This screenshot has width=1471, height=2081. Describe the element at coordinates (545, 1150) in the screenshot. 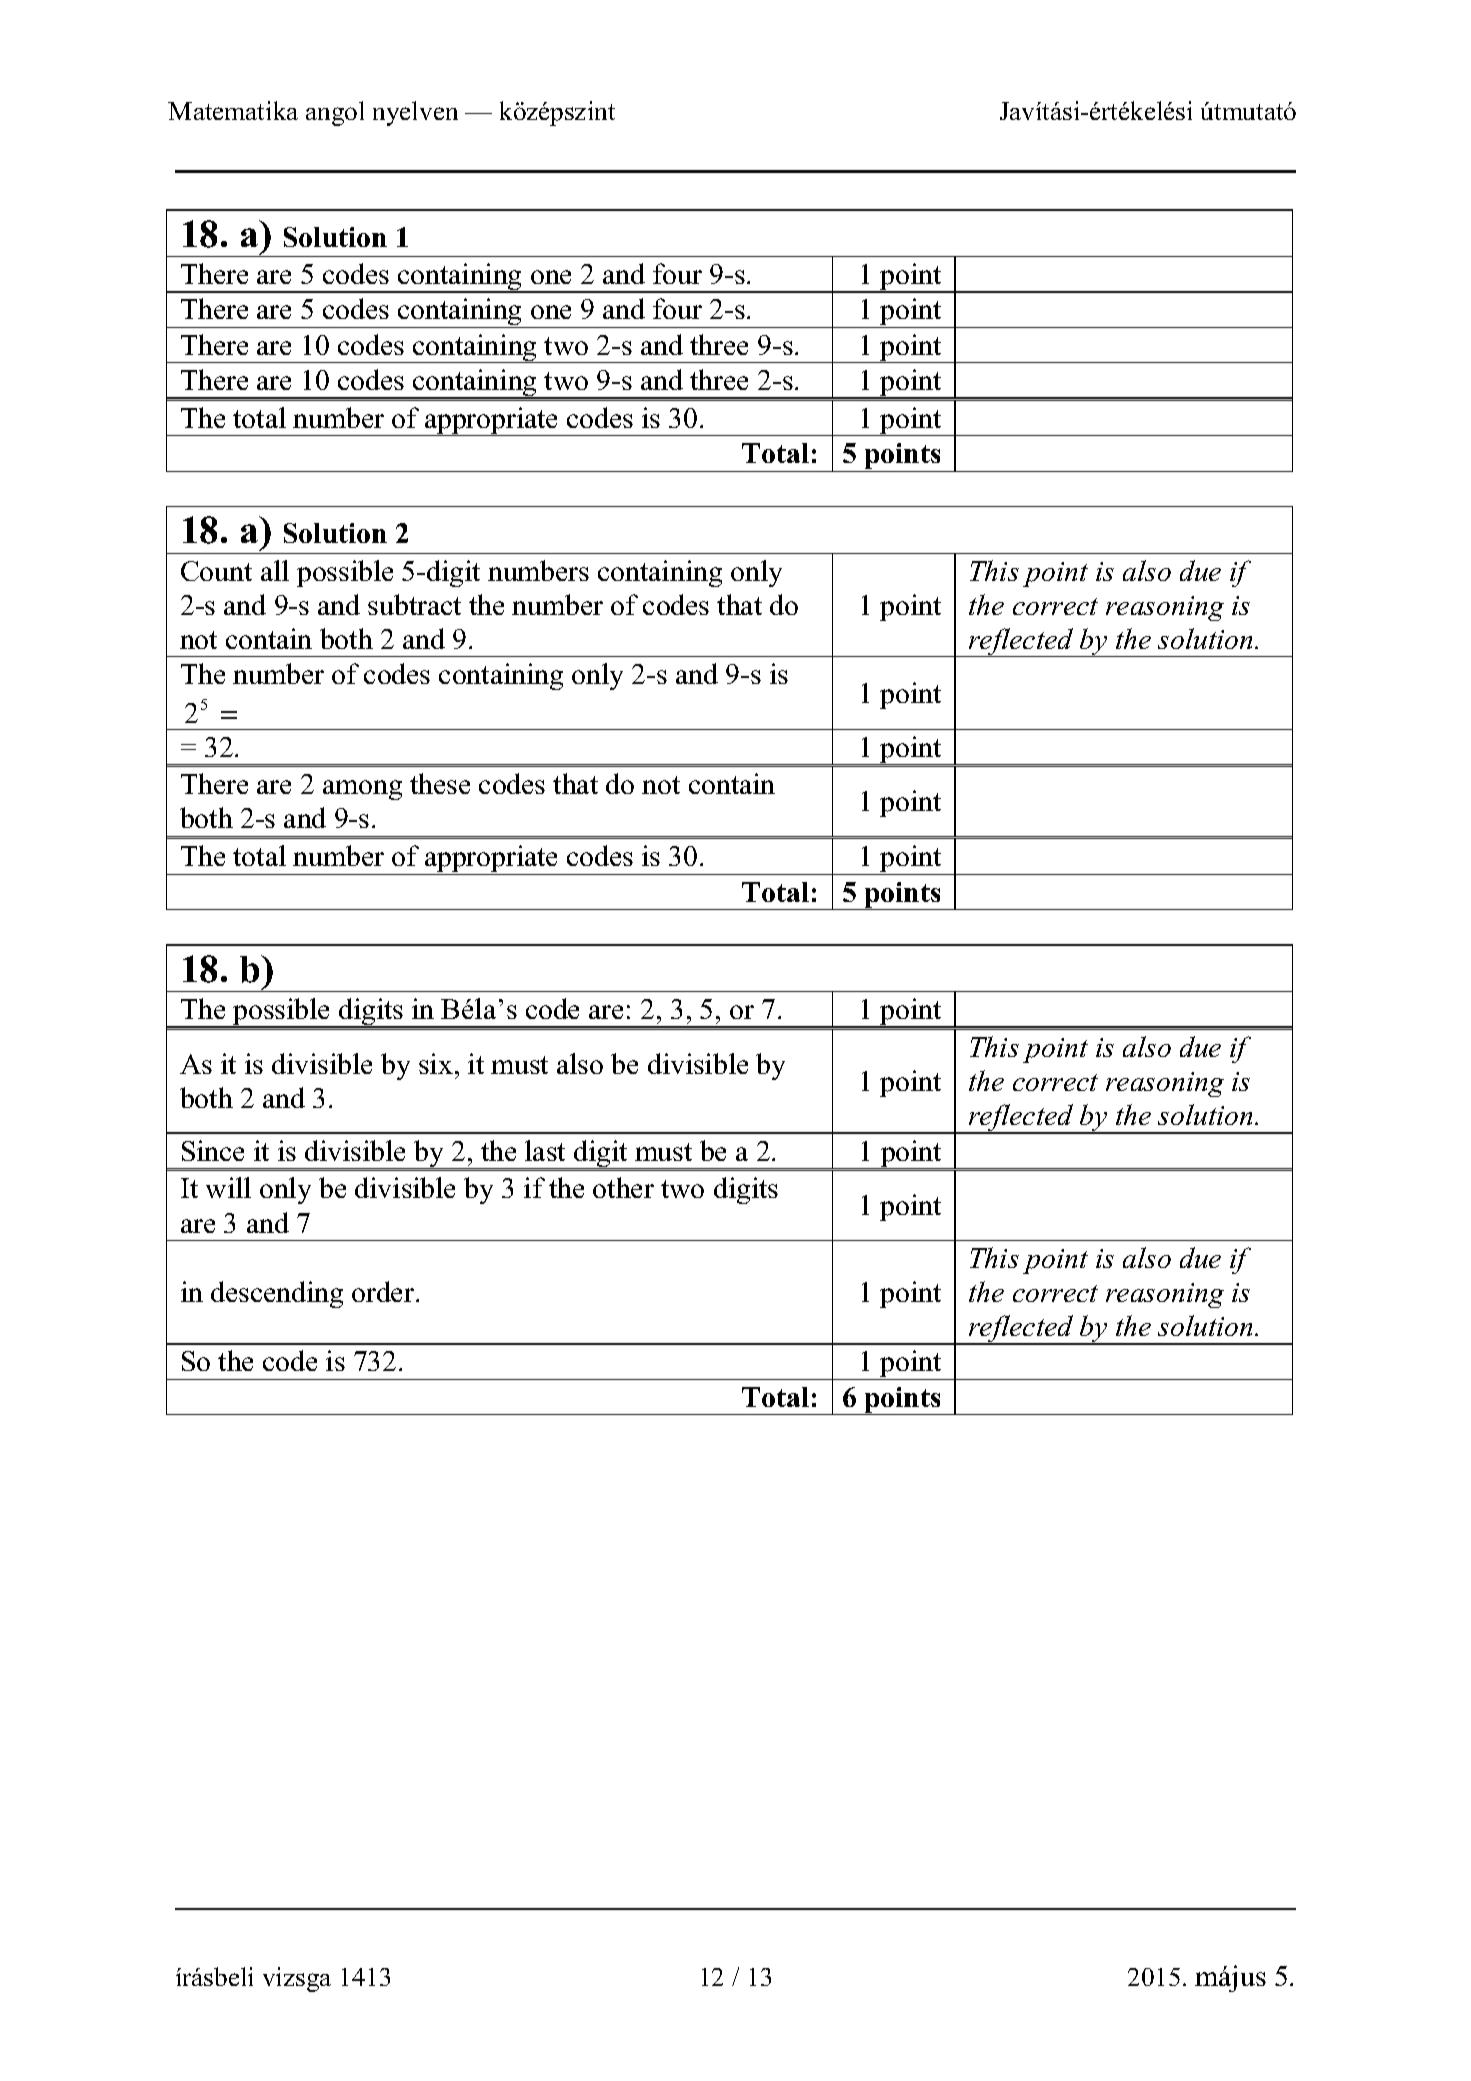

I see `last` at that location.
